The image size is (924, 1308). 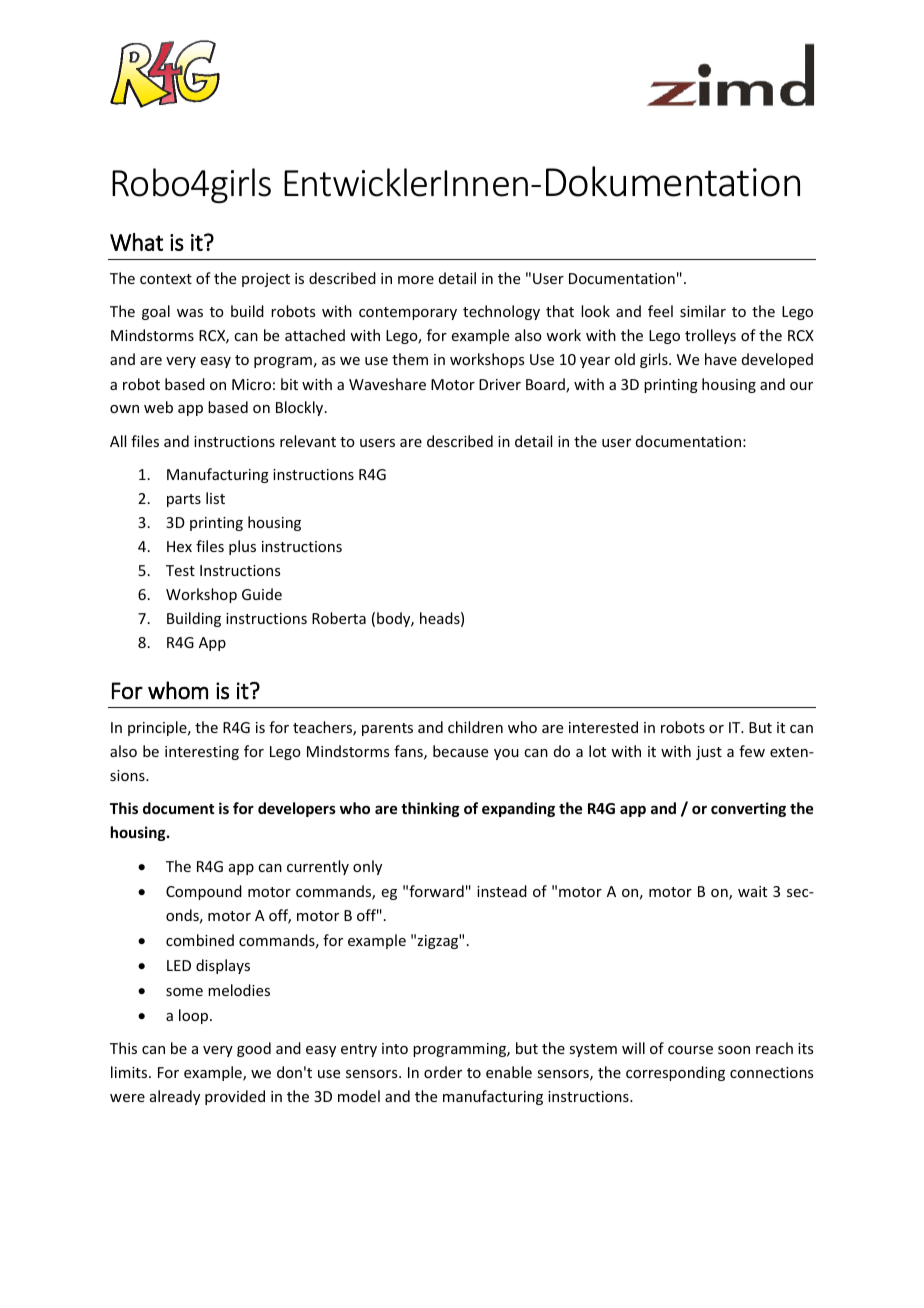 I want to click on similar, so click(x=703, y=311).
